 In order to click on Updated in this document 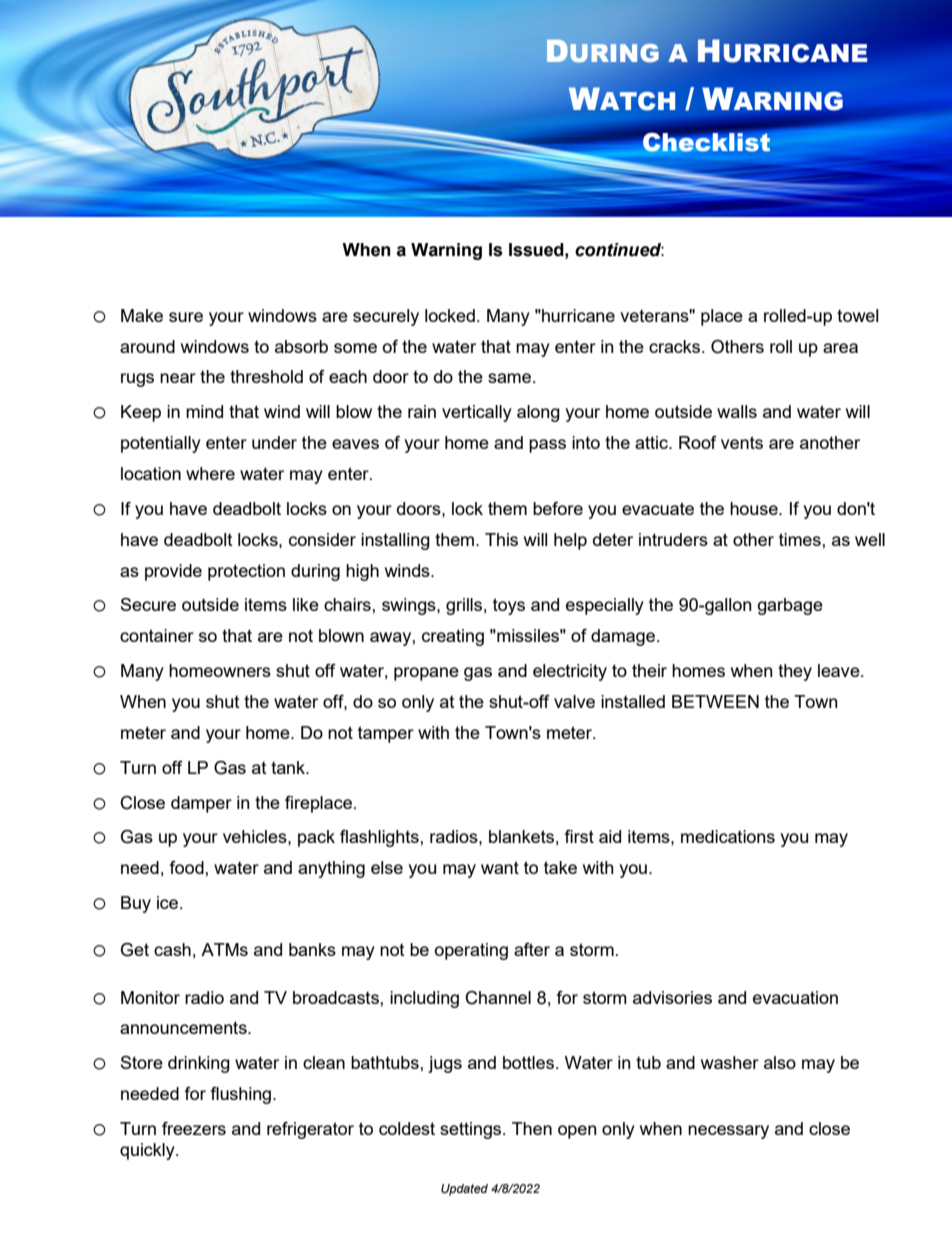, I will do `click(464, 1190)`.
